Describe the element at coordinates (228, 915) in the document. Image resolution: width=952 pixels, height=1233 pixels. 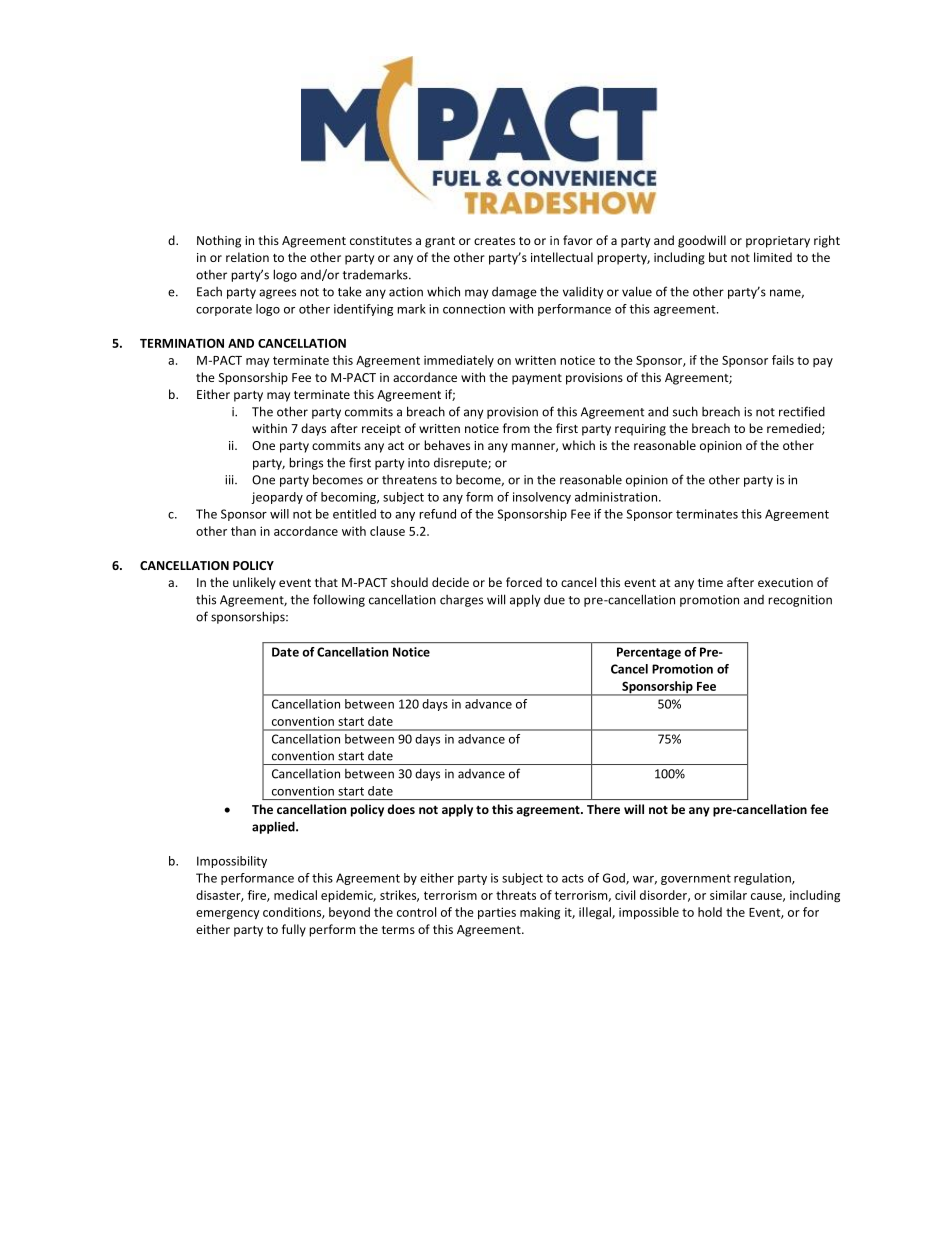
I see `emergency` at that location.
